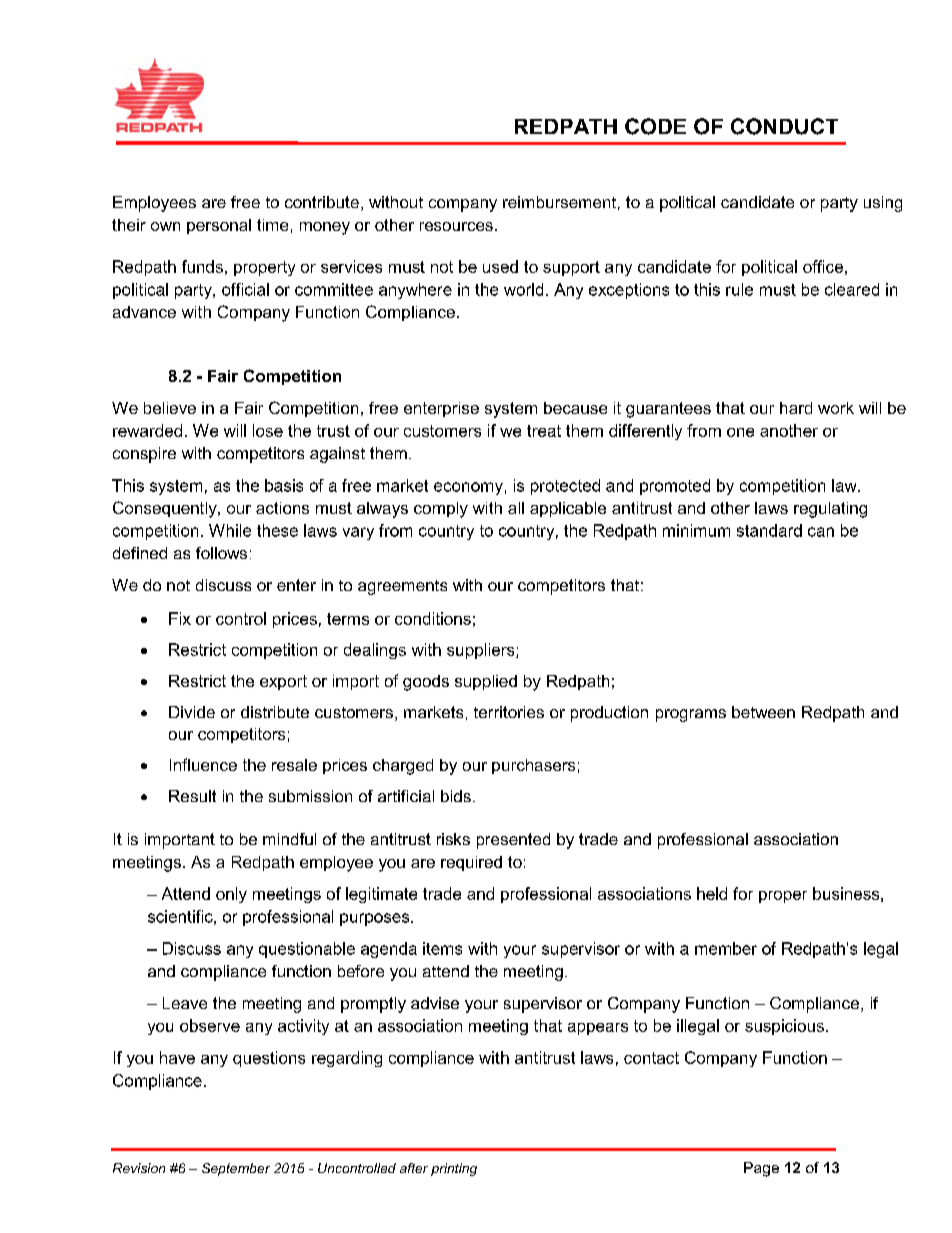 The image size is (952, 1233). Describe the element at coordinates (180, 618) in the image. I see `Fix` at that location.
